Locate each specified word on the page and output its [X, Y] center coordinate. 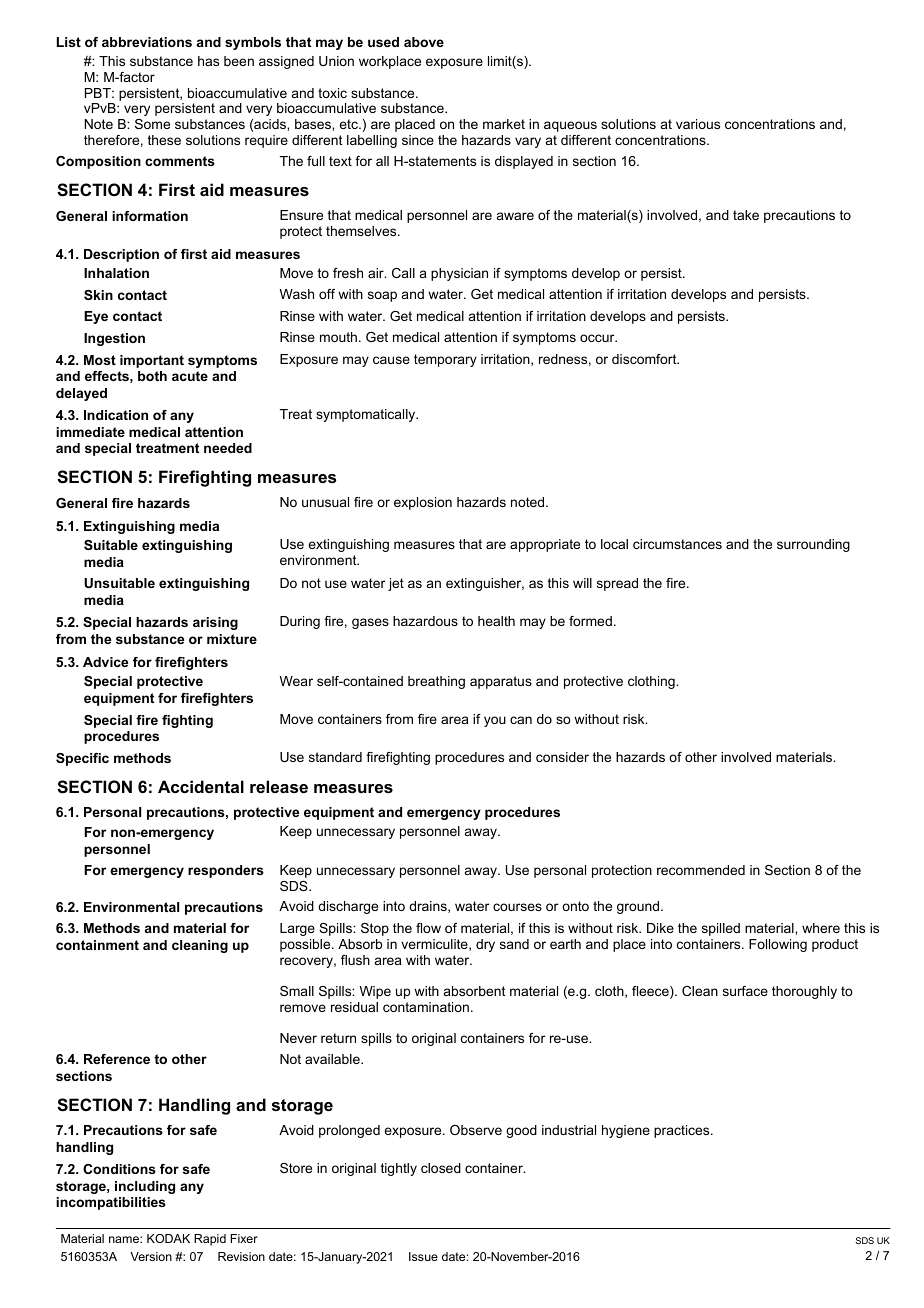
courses [517, 907]
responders [226, 871]
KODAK [168, 1238]
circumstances [677, 544]
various [698, 124]
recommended [701, 870]
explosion [423, 503]
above [424, 42]
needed [228, 448]
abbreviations [147, 42]
